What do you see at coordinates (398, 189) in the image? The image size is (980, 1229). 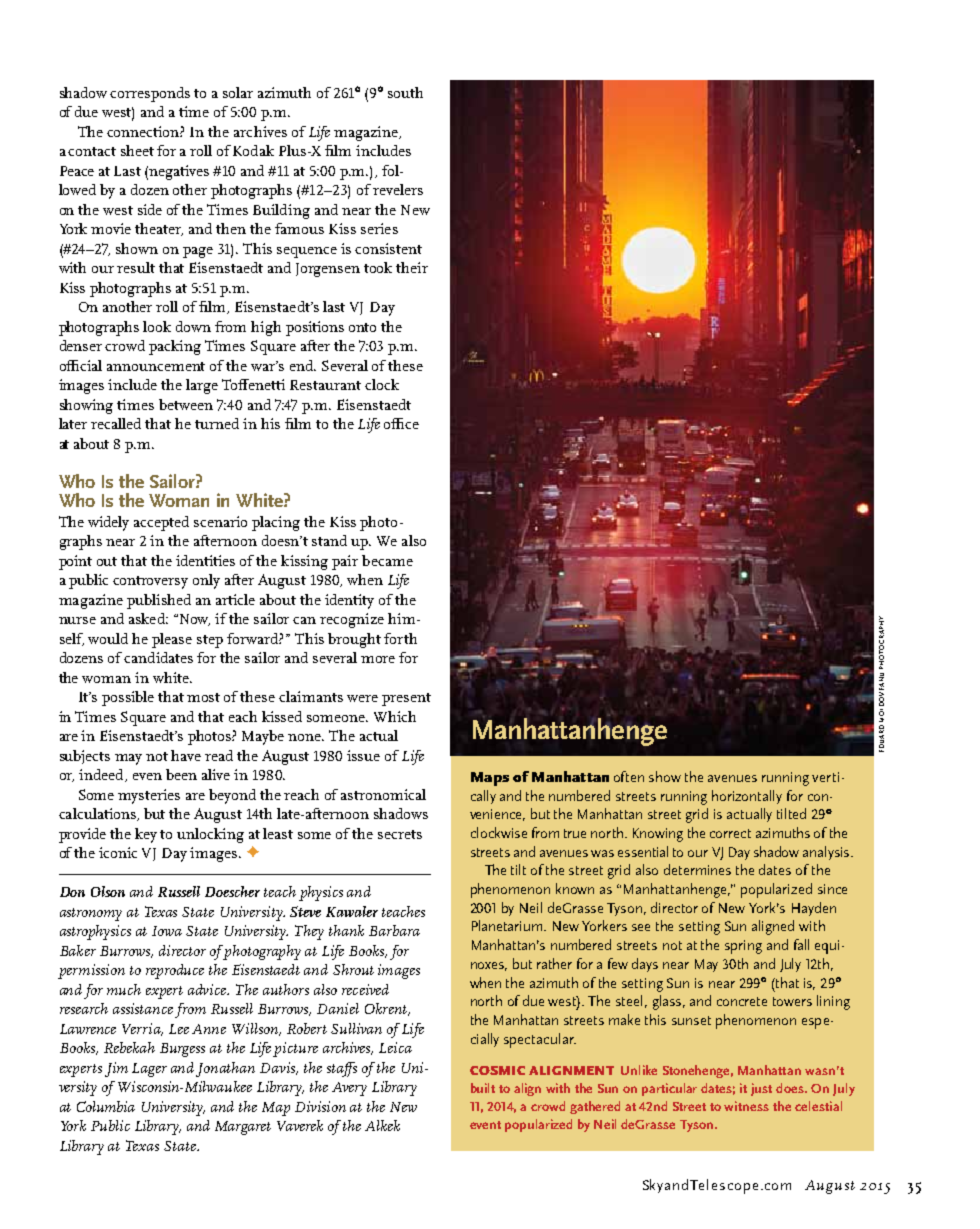 I see `revelers` at bounding box center [398, 189].
